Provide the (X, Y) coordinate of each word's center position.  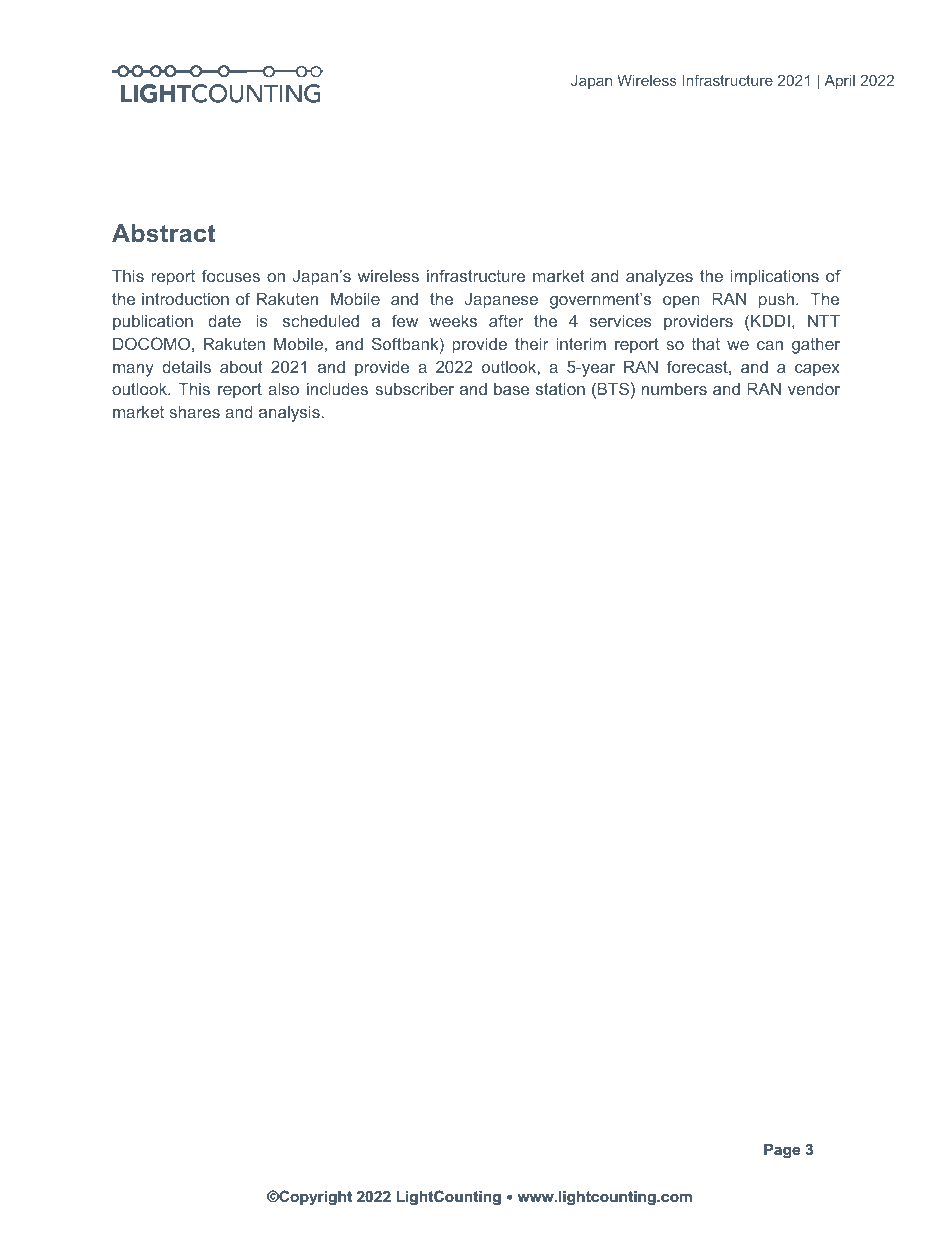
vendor (814, 389)
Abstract (163, 233)
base (512, 389)
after (506, 320)
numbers (674, 389)
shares (194, 412)
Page (782, 1151)
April (839, 82)
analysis (289, 414)
